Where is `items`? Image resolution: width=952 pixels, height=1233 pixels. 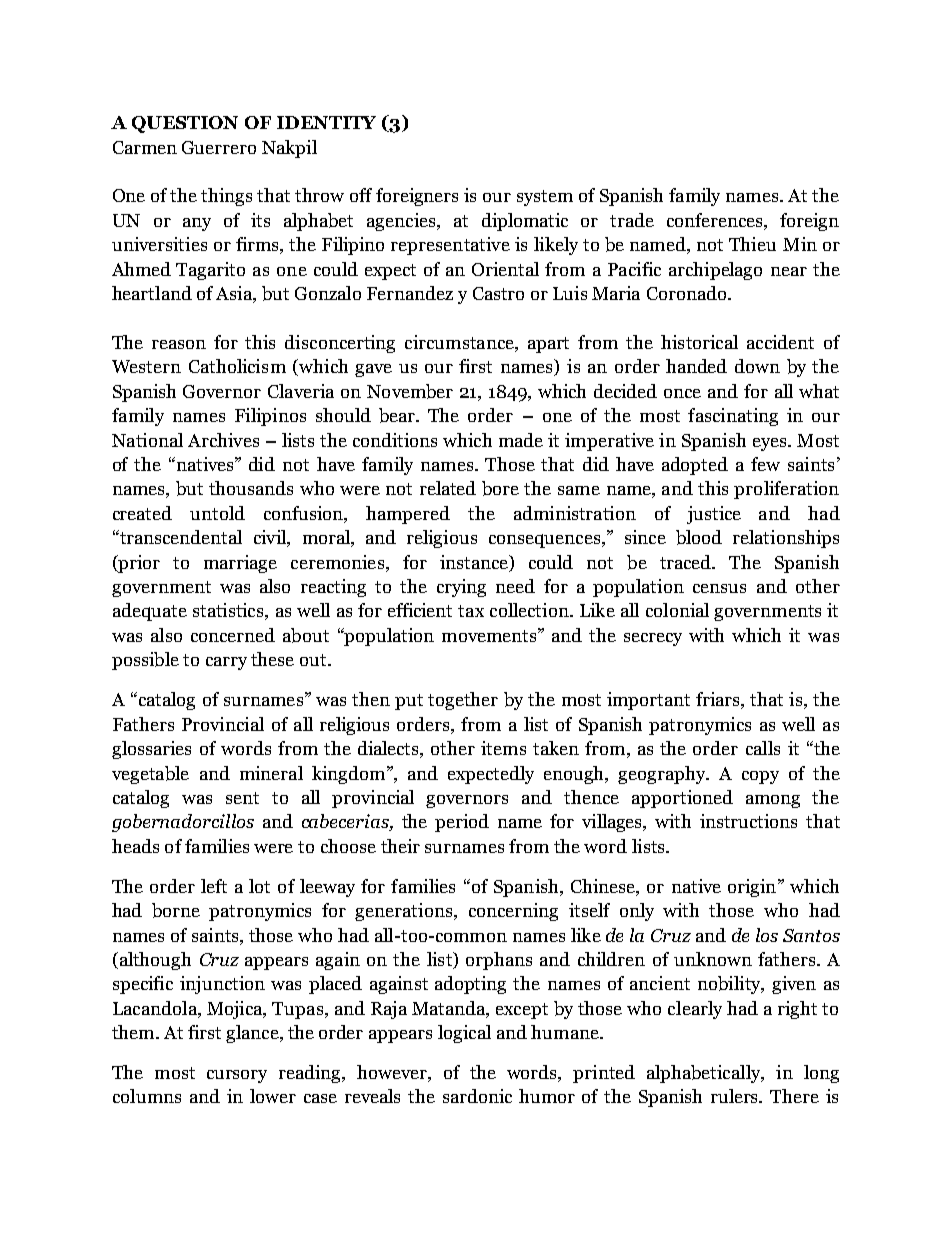
items is located at coordinates (503, 748).
